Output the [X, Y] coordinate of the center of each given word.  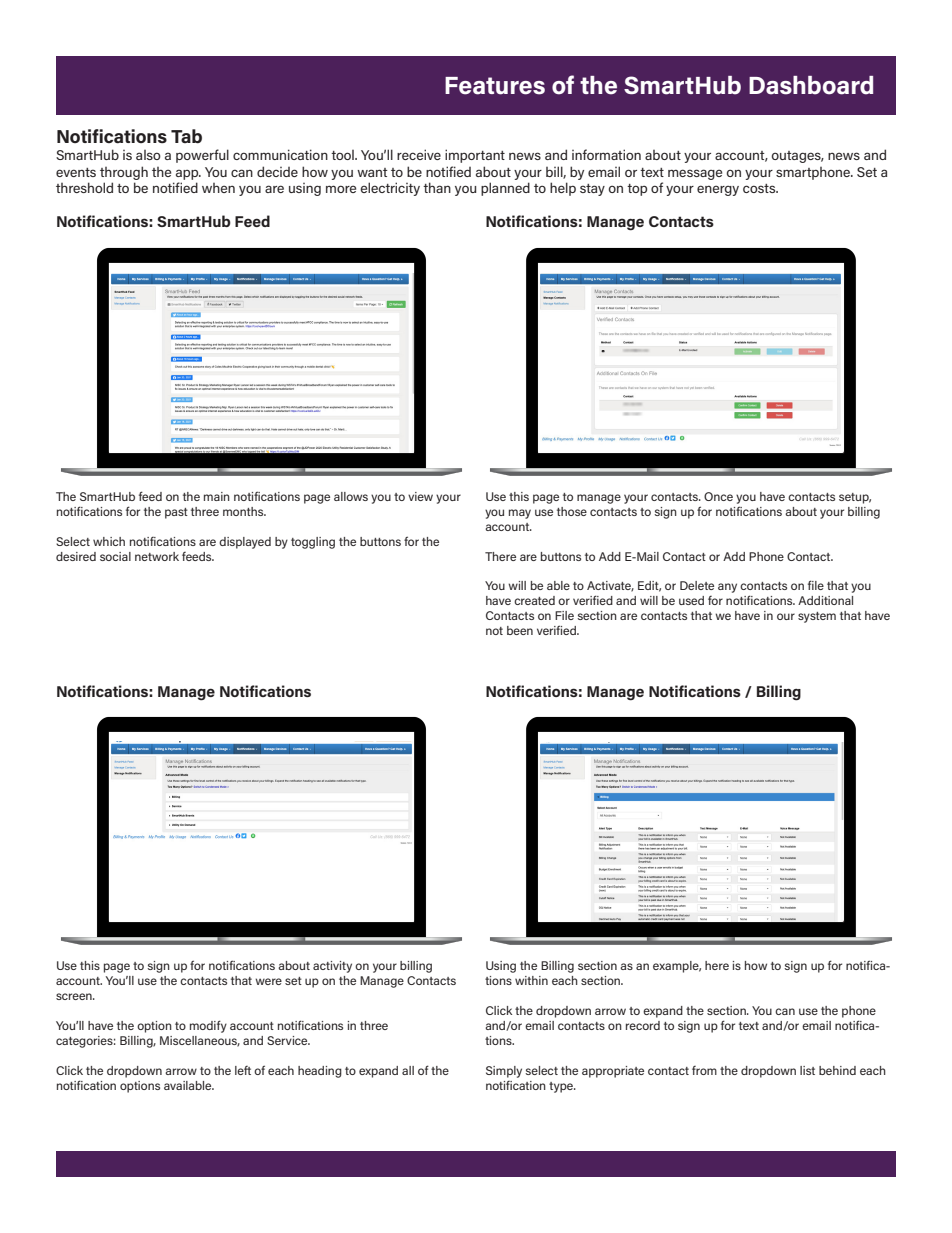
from [704, 1070]
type [562, 1087]
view [420, 496]
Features [495, 86]
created [534, 600]
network [157, 556]
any [727, 588]
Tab [186, 136]
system [817, 617]
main [217, 496]
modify [208, 1026]
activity [332, 967]
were [268, 981]
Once [718, 496]
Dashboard [811, 85]
